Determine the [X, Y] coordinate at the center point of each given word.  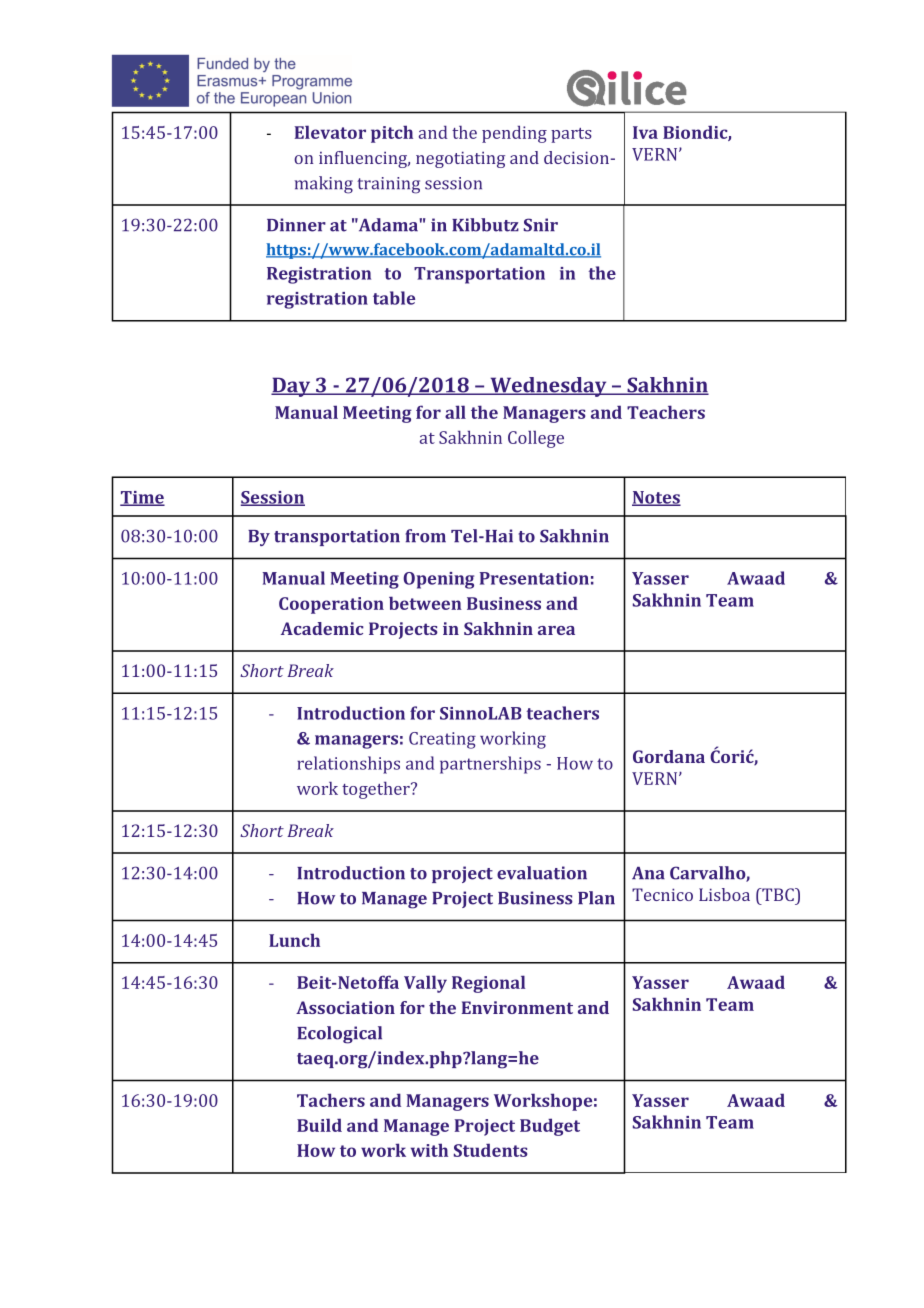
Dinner [296, 225]
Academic [322, 628]
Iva [645, 132]
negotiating [460, 159]
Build [319, 1125]
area [556, 630]
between [425, 603]
